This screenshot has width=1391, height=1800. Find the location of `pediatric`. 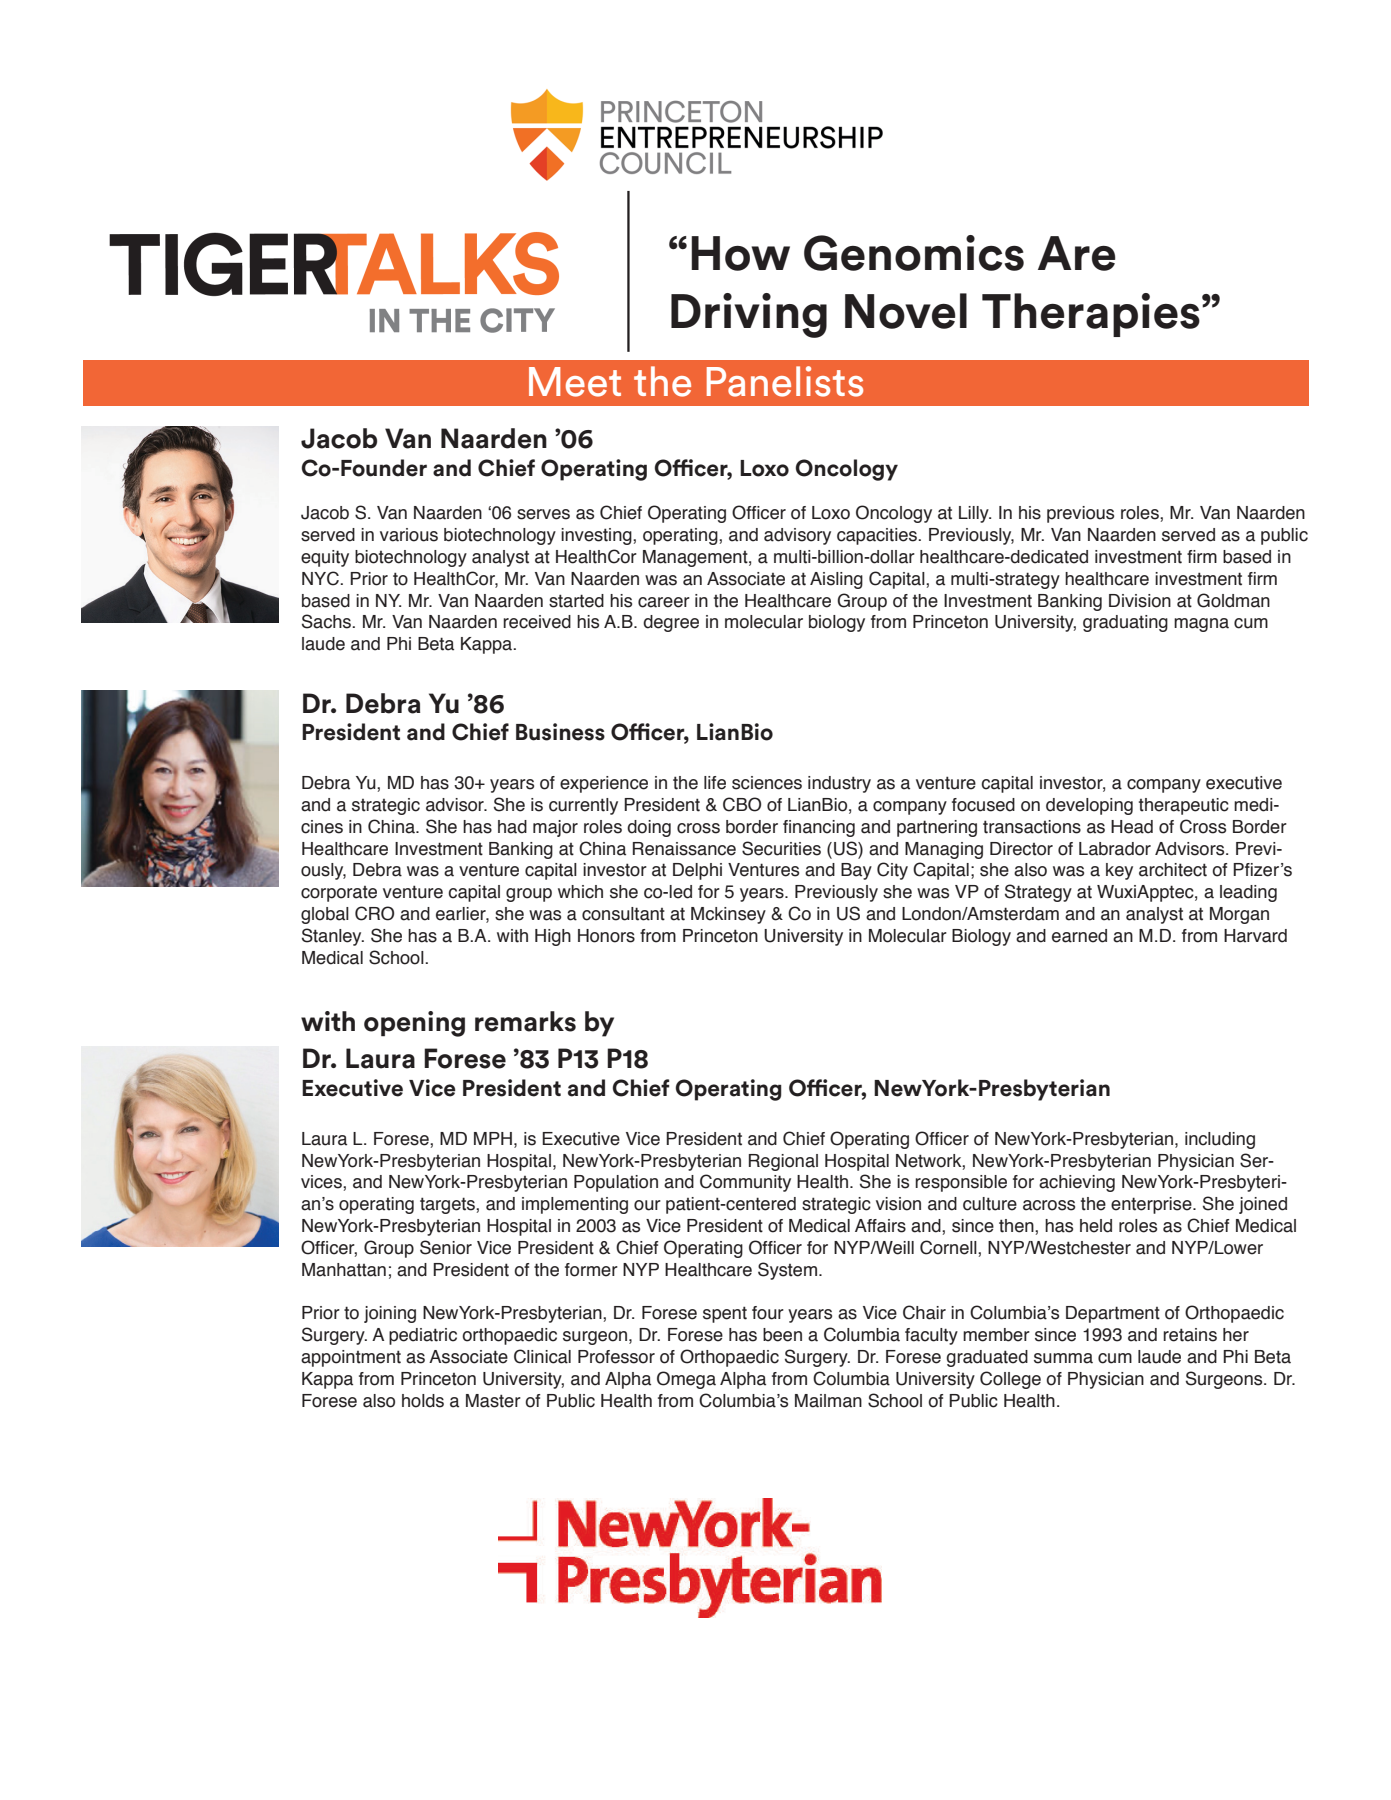

pediatric is located at coordinates (423, 1336).
